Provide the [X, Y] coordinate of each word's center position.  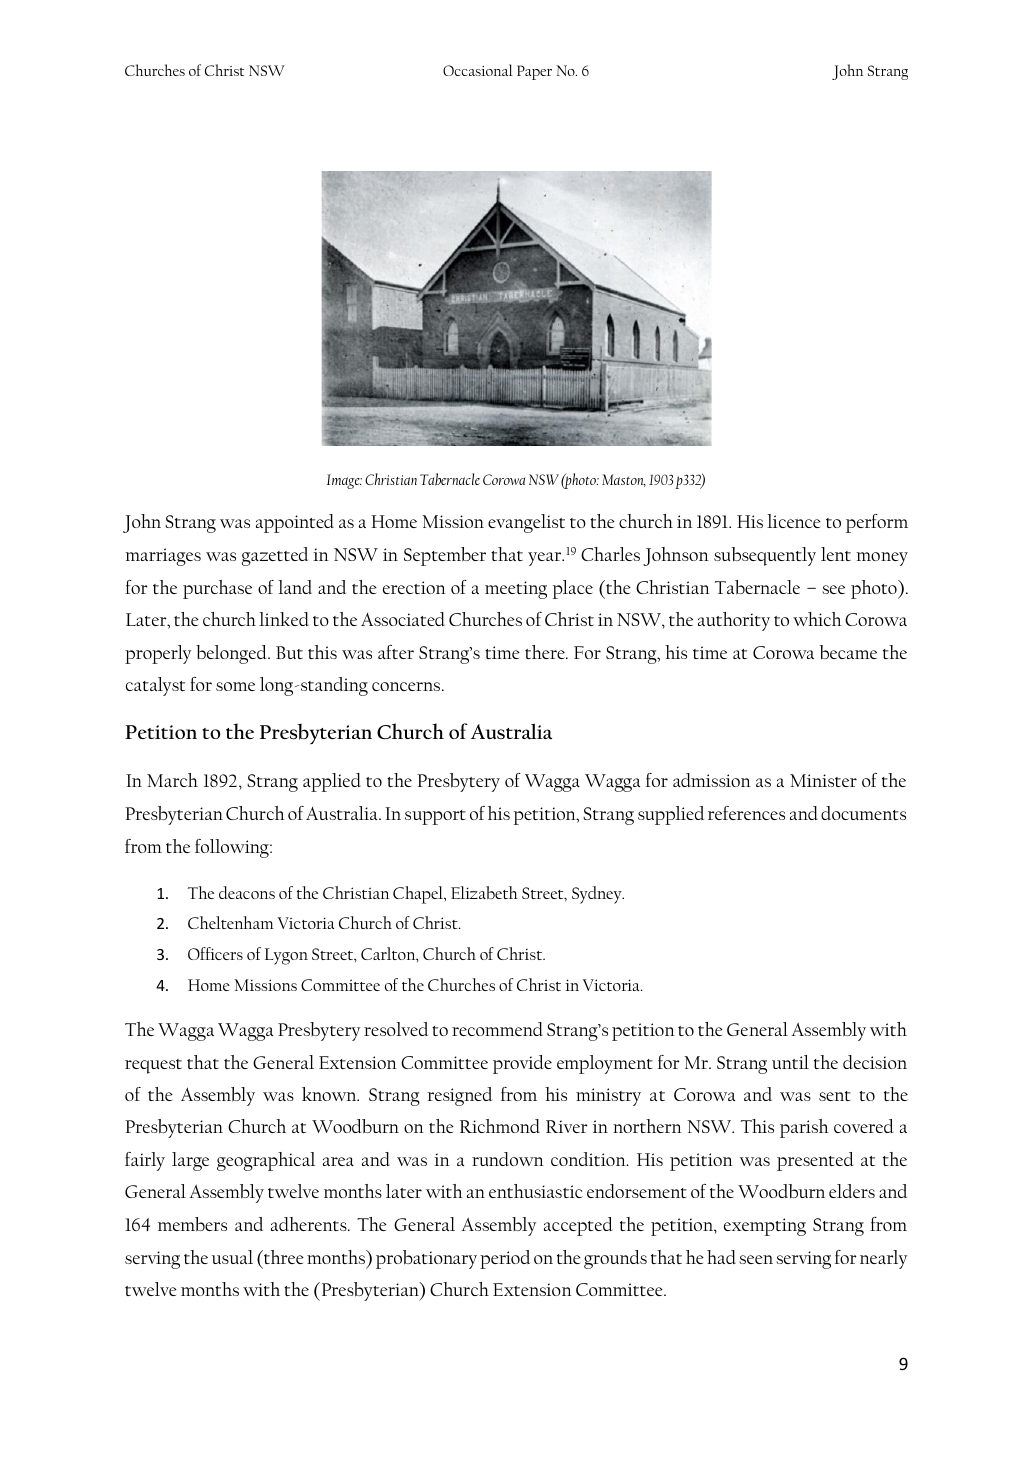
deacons [247, 892]
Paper [534, 72]
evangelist [526, 523]
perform [877, 523]
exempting [765, 1227]
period [505, 1259]
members [192, 1224]
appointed [295, 523]
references [746, 813]
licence [794, 521]
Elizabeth [484, 892]
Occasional [478, 70]
